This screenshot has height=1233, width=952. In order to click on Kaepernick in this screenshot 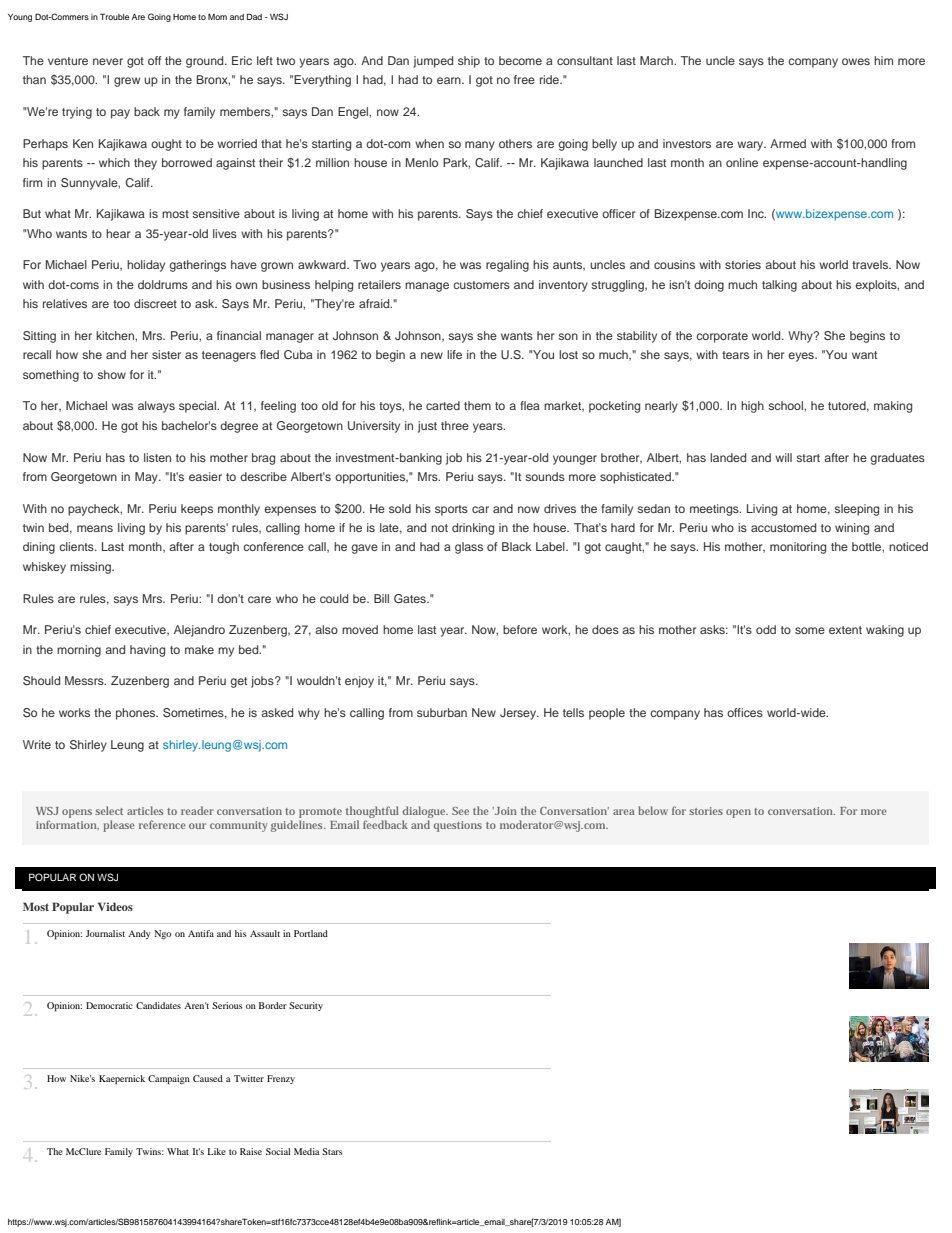, I will do `click(122, 1080)`.
